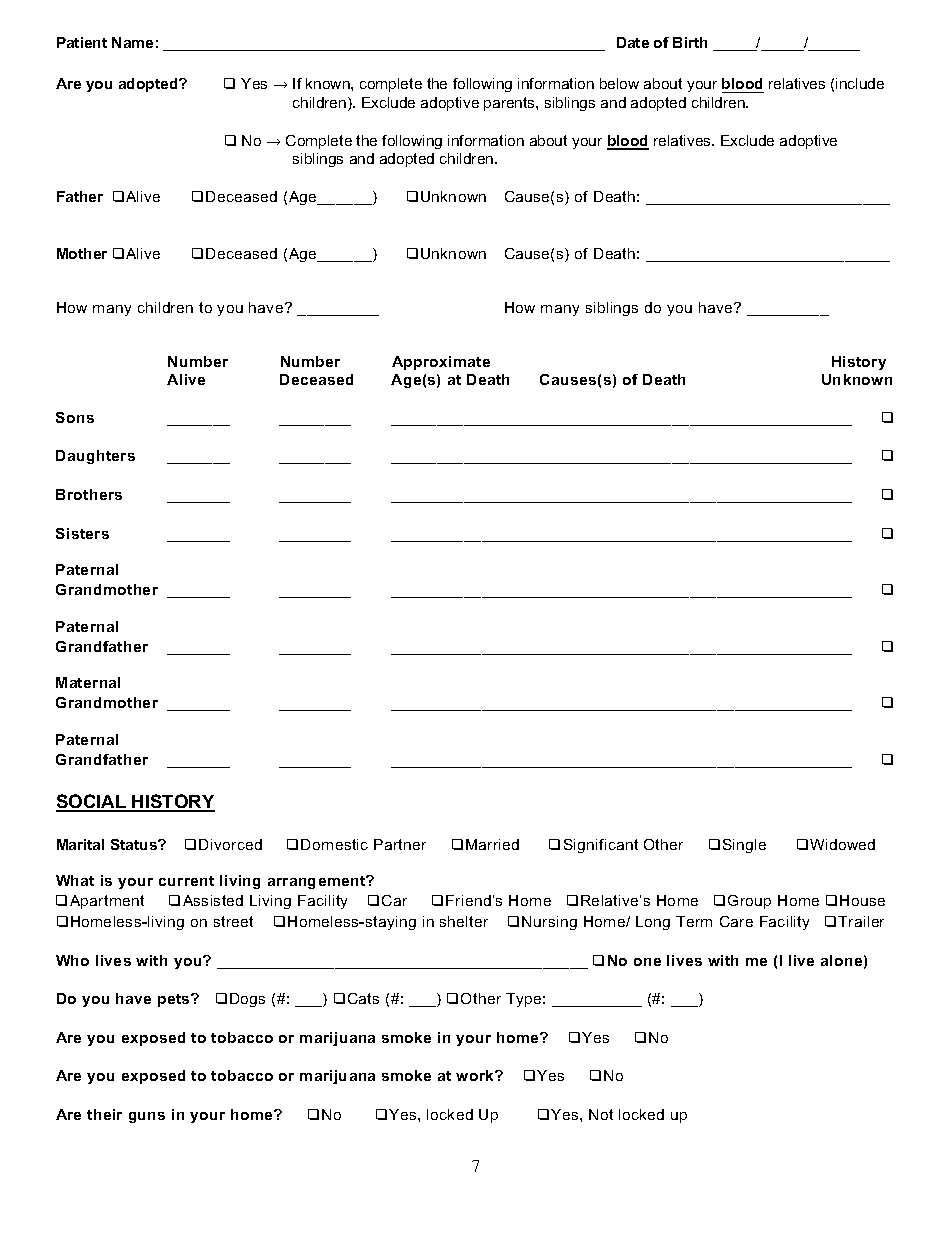 This document has height=1233, width=952. I want to click on Group, so click(749, 902).
